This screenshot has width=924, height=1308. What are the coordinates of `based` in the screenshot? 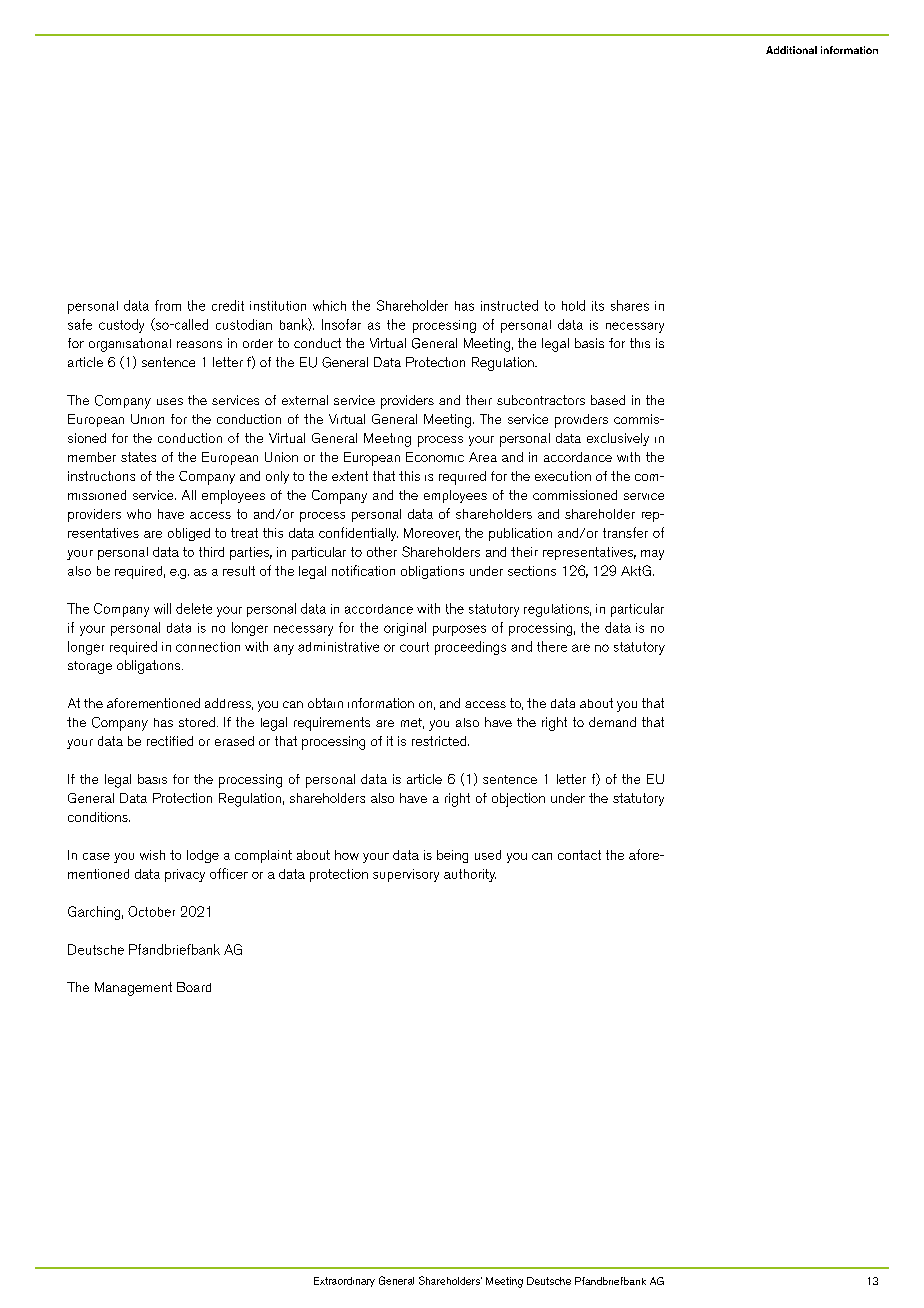 It's located at (608, 400).
